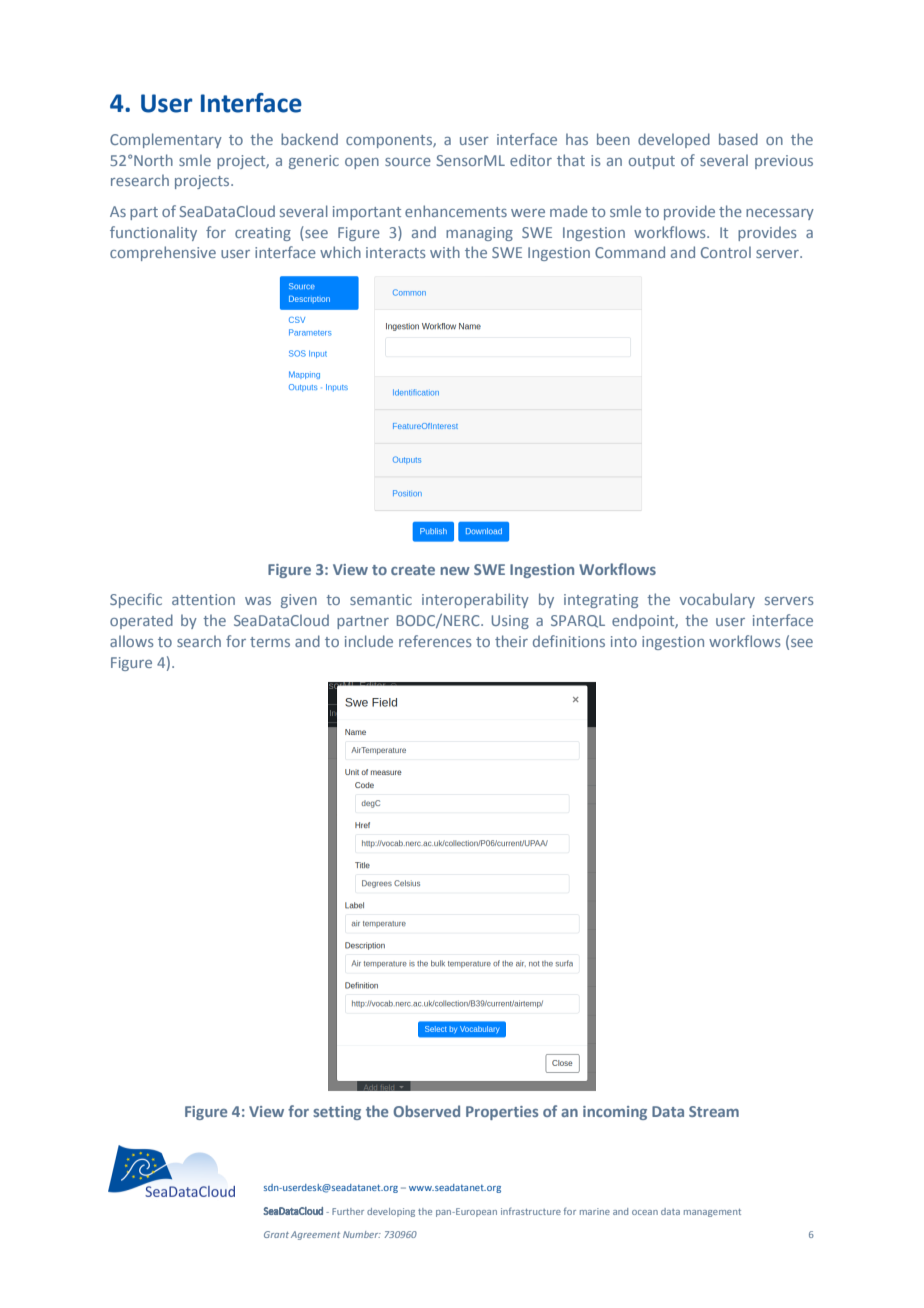  What do you see at coordinates (270, 642) in the image?
I see `terms` at bounding box center [270, 642].
